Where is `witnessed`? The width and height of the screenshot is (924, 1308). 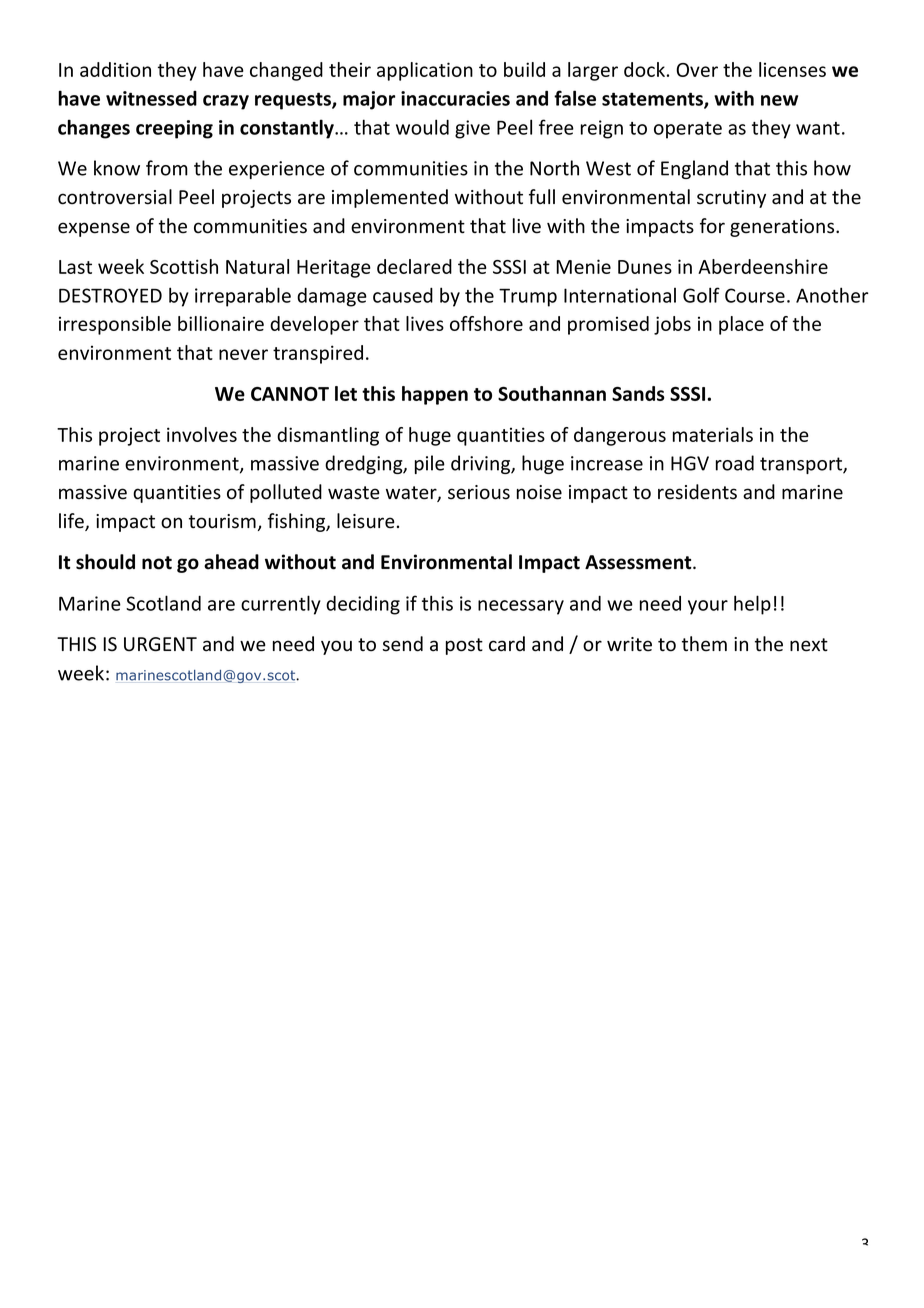 witnessed is located at coordinates (151, 98).
